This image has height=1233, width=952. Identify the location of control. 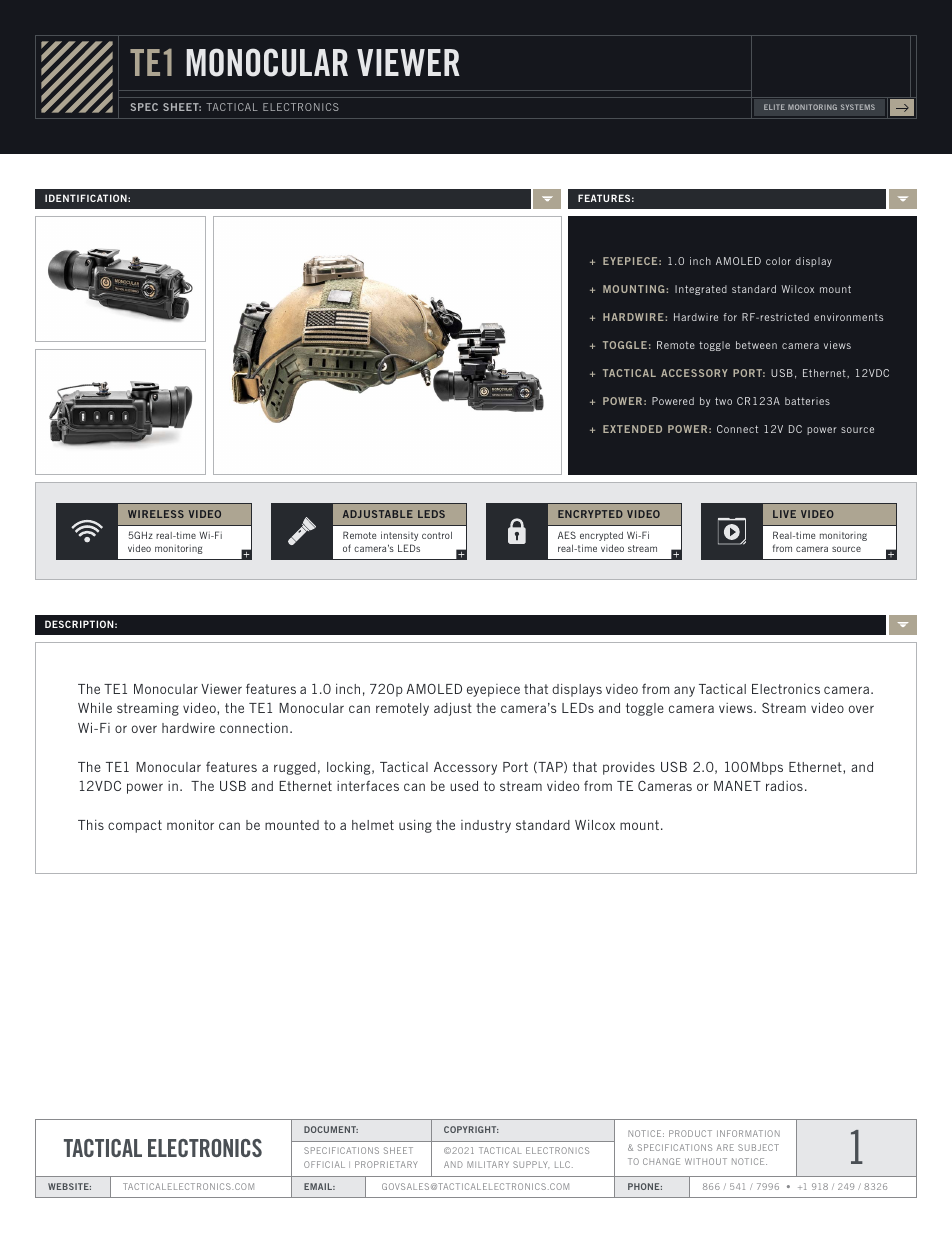
(437, 535).
